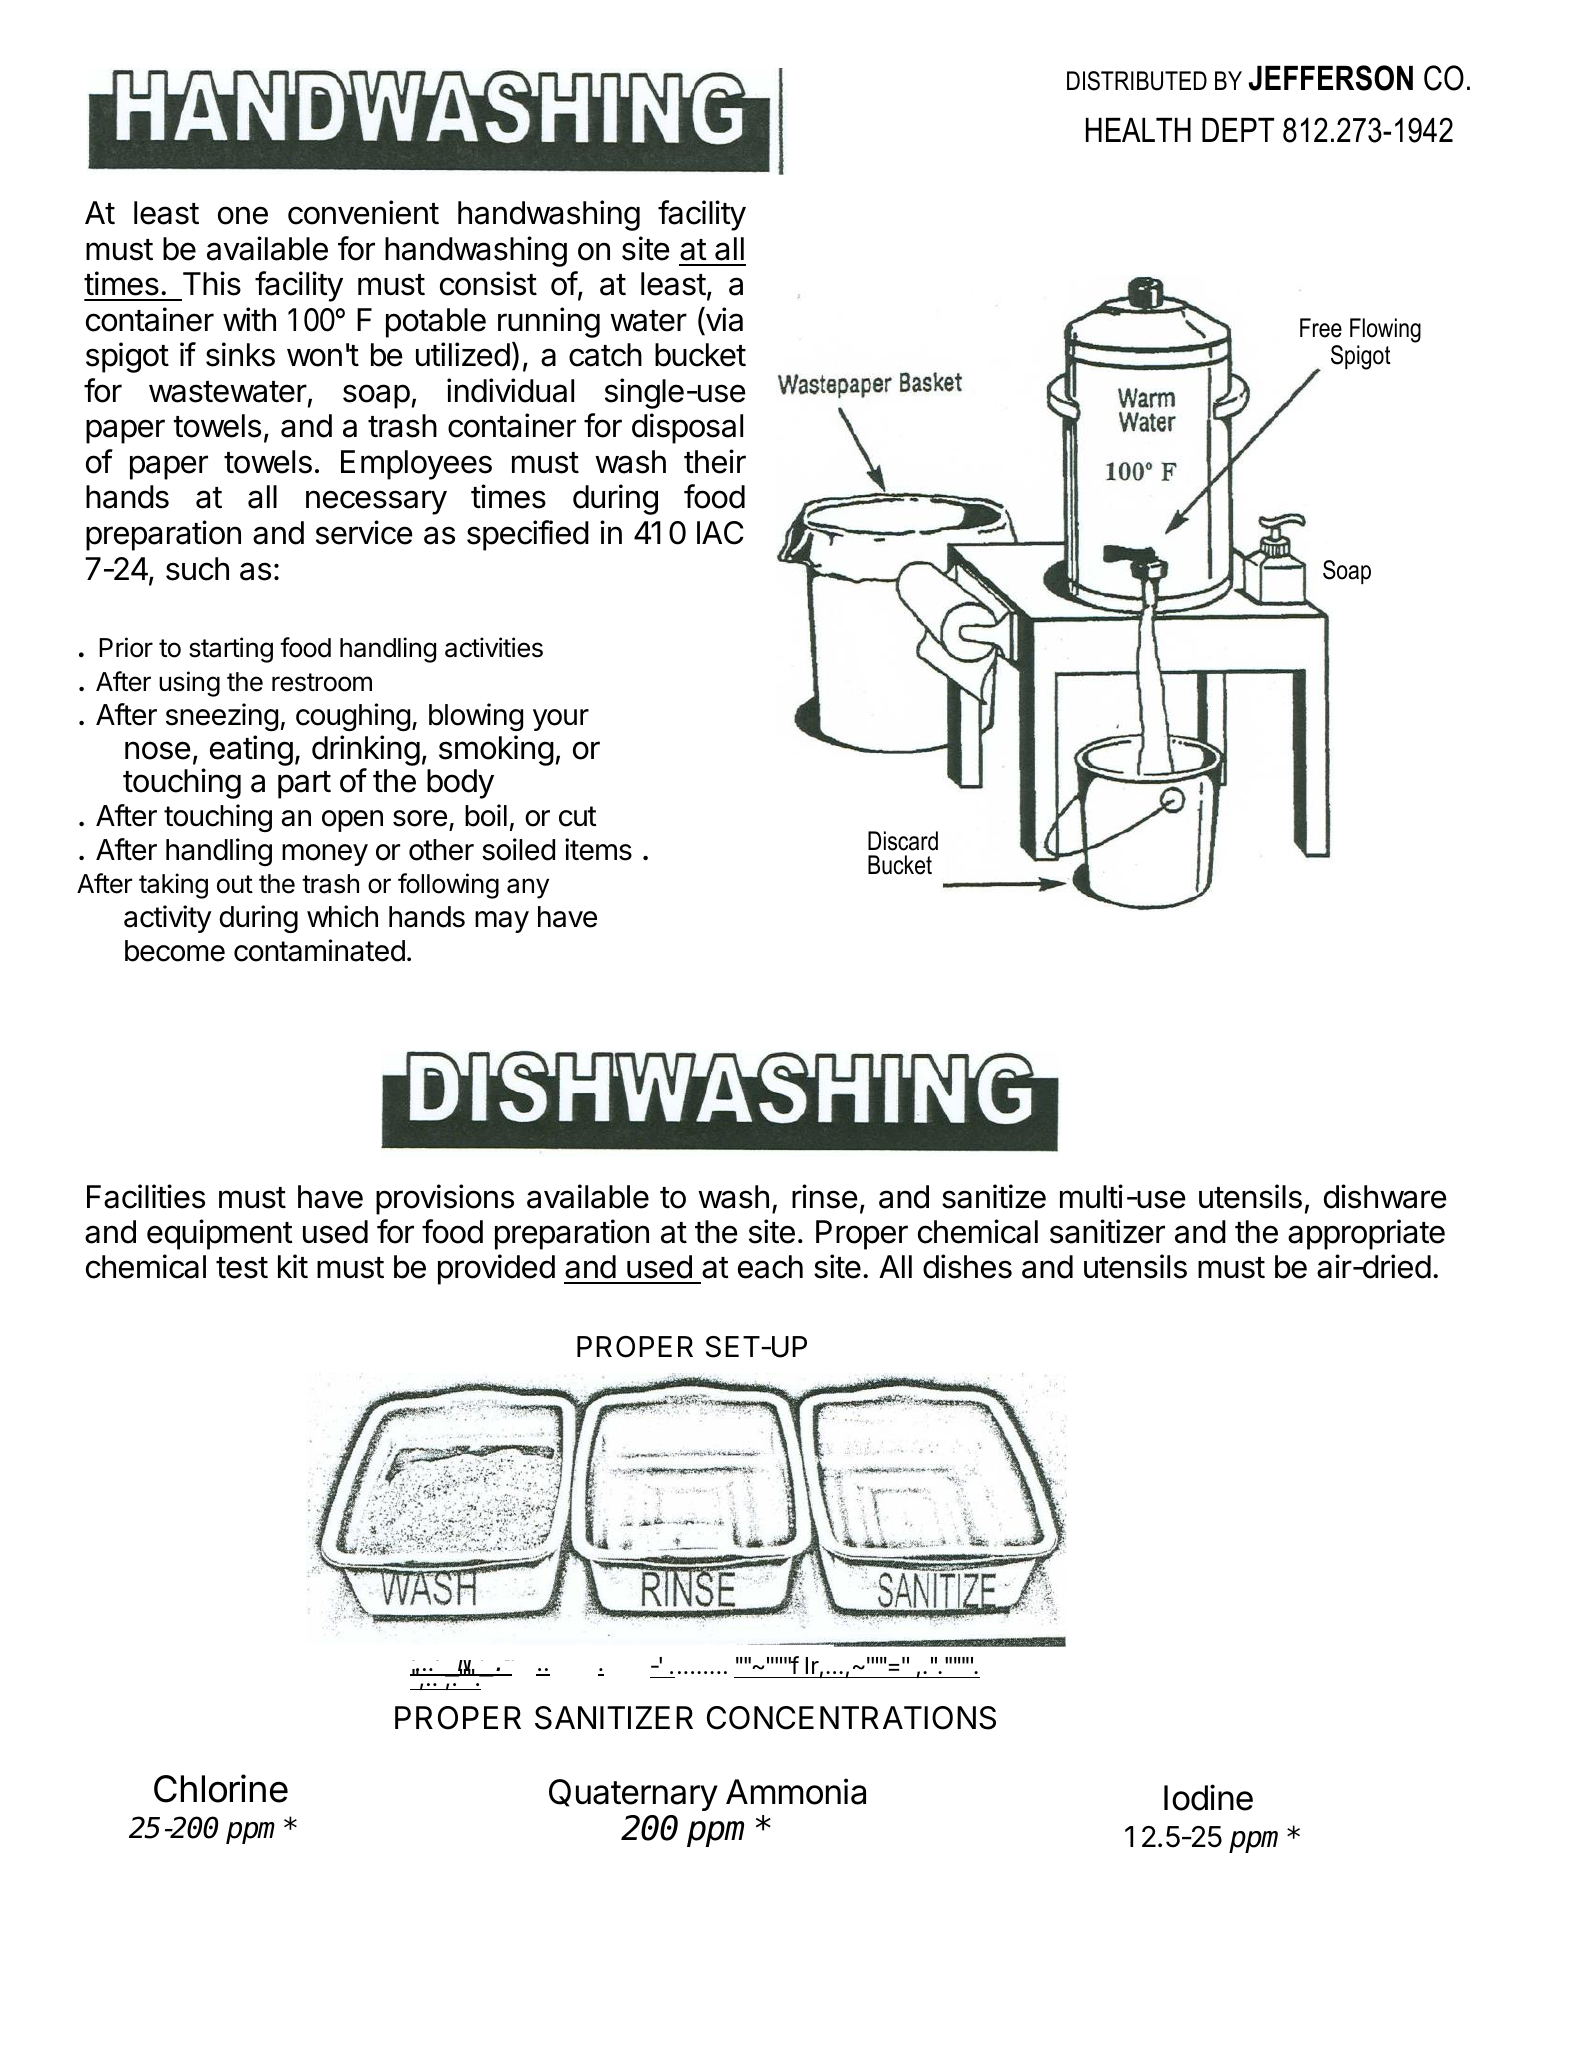 Image resolution: width=1594 pixels, height=2063 pixels. Describe the element at coordinates (319, 950) in the page. I see `contaminated` at that location.
